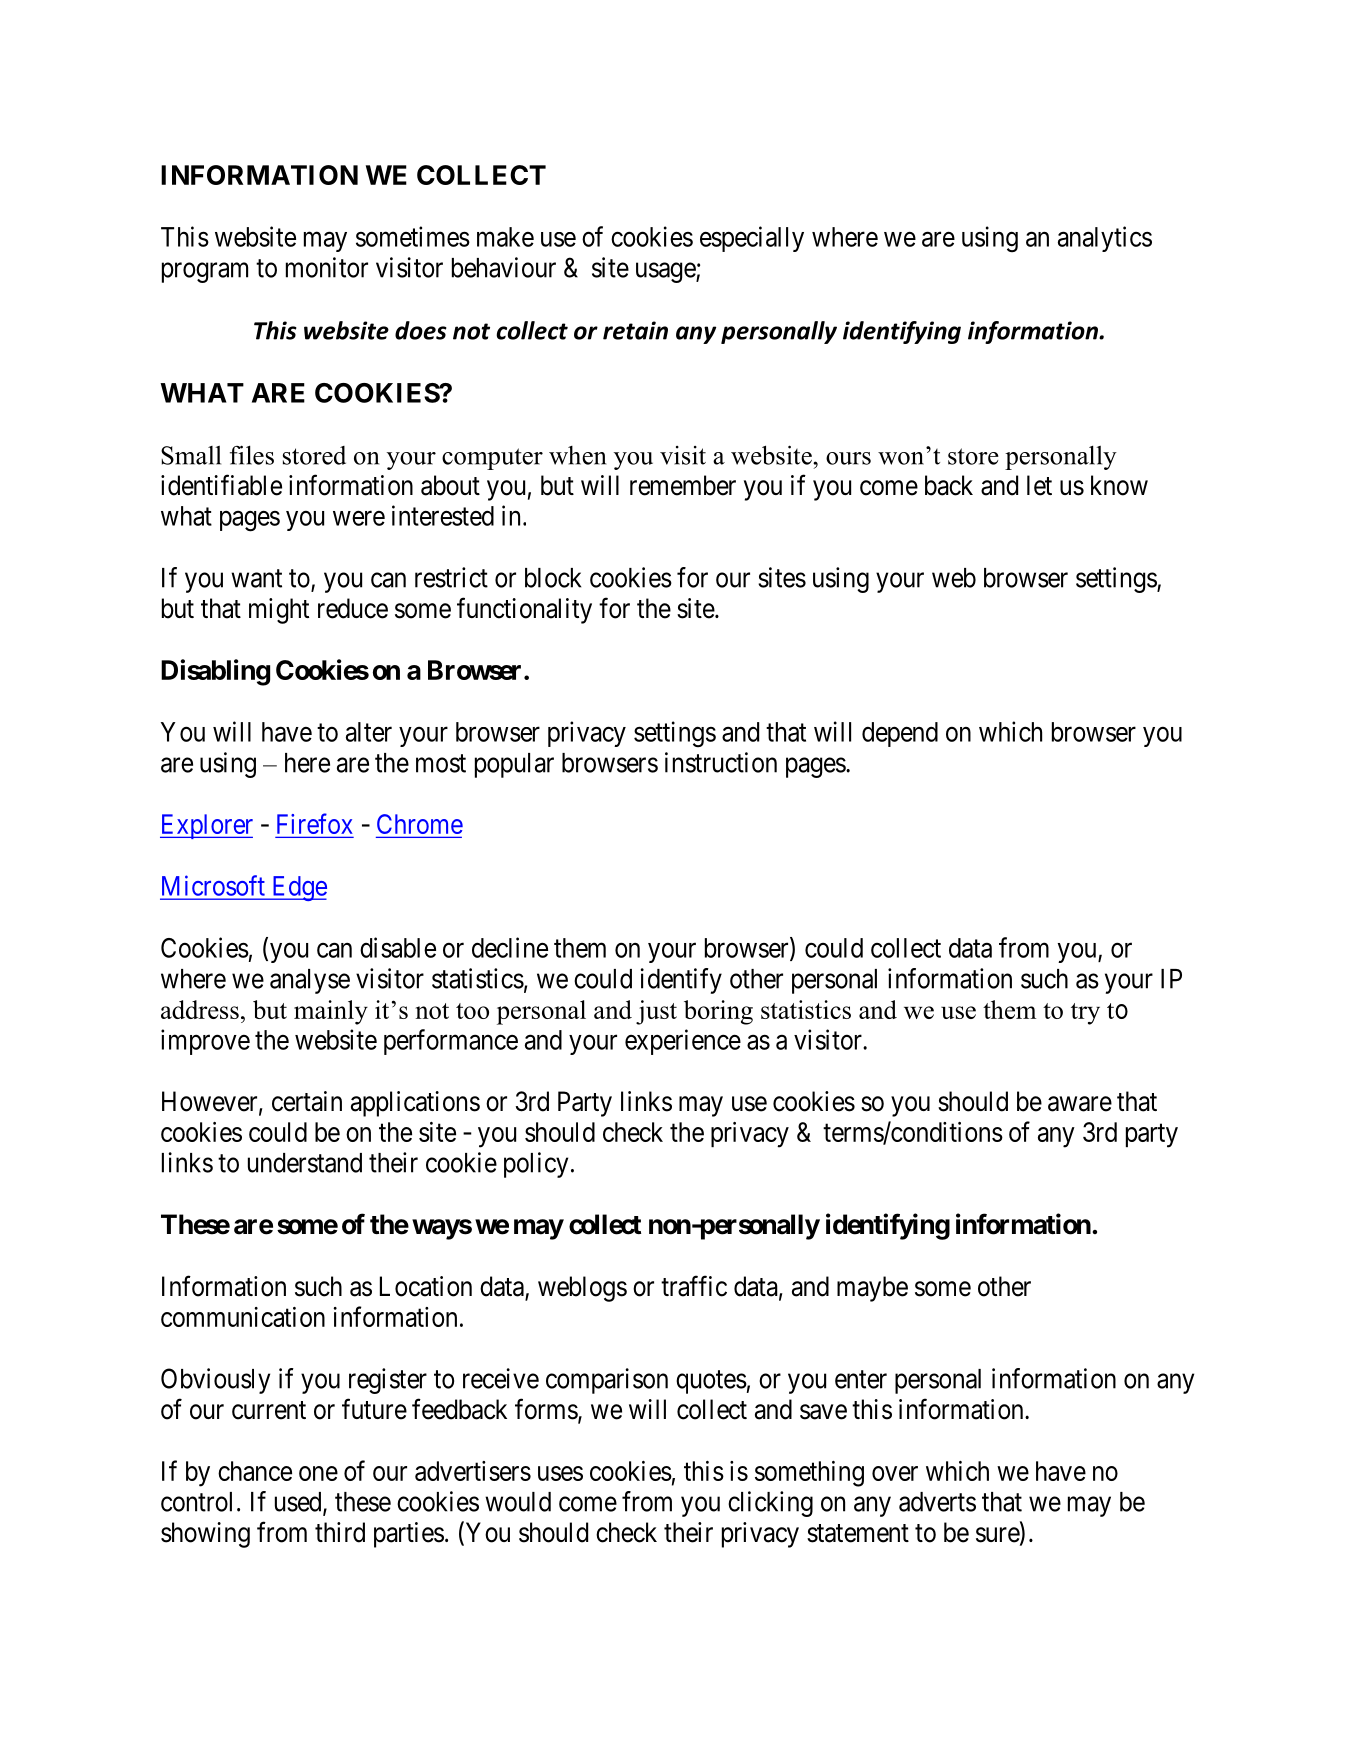 Image resolution: width=1359 pixels, height=1759 pixels. What do you see at coordinates (900, 734) in the page?
I see `depend` at bounding box center [900, 734].
